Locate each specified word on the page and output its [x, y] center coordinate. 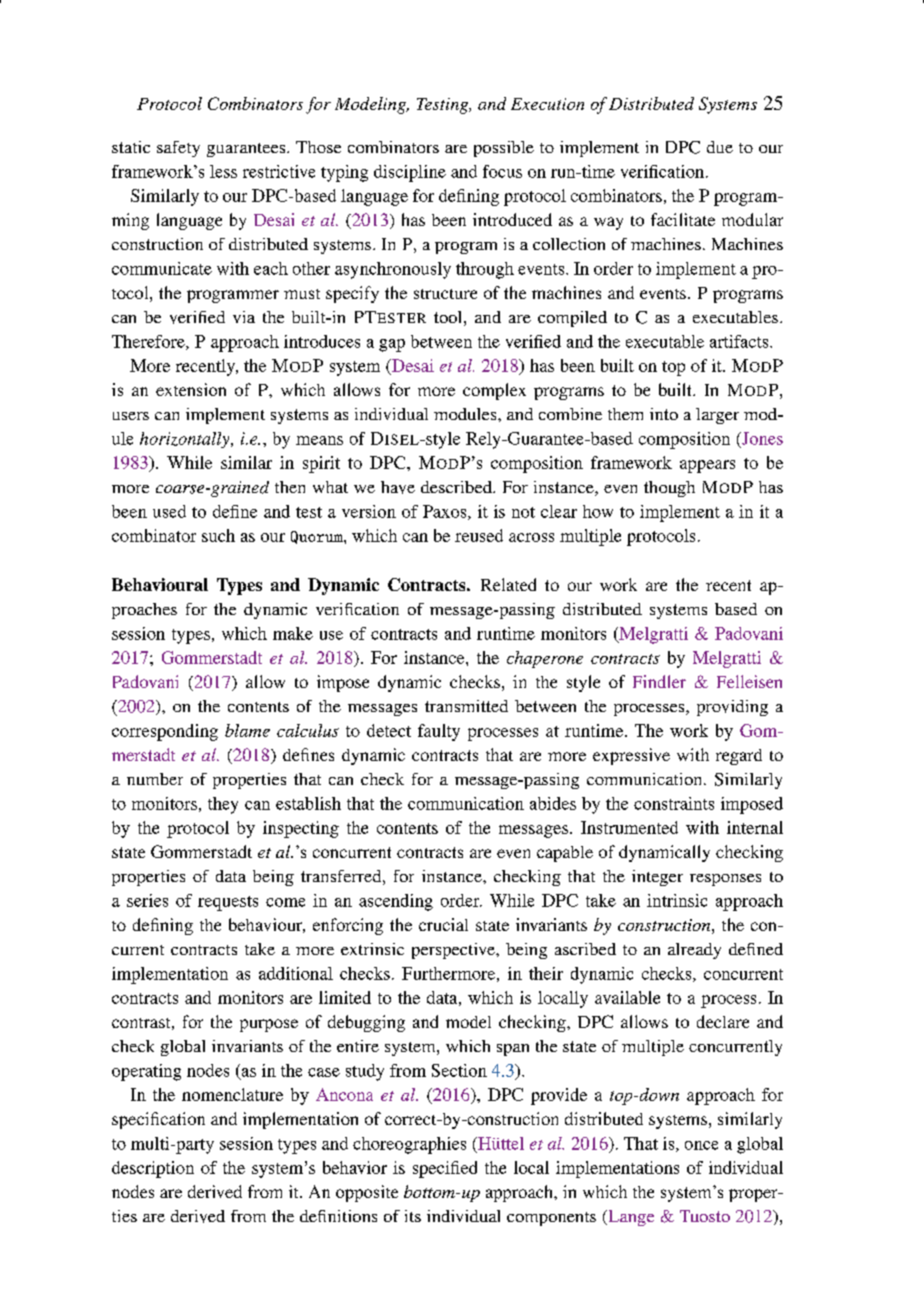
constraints [674, 803]
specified [445, 1169]
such [218, 535]
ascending [396, 902]
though [669, 489]
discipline [410, 173]
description [153, 1169]
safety [178, 149]
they [223, 805]
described [457, 487]
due [720, 147]
